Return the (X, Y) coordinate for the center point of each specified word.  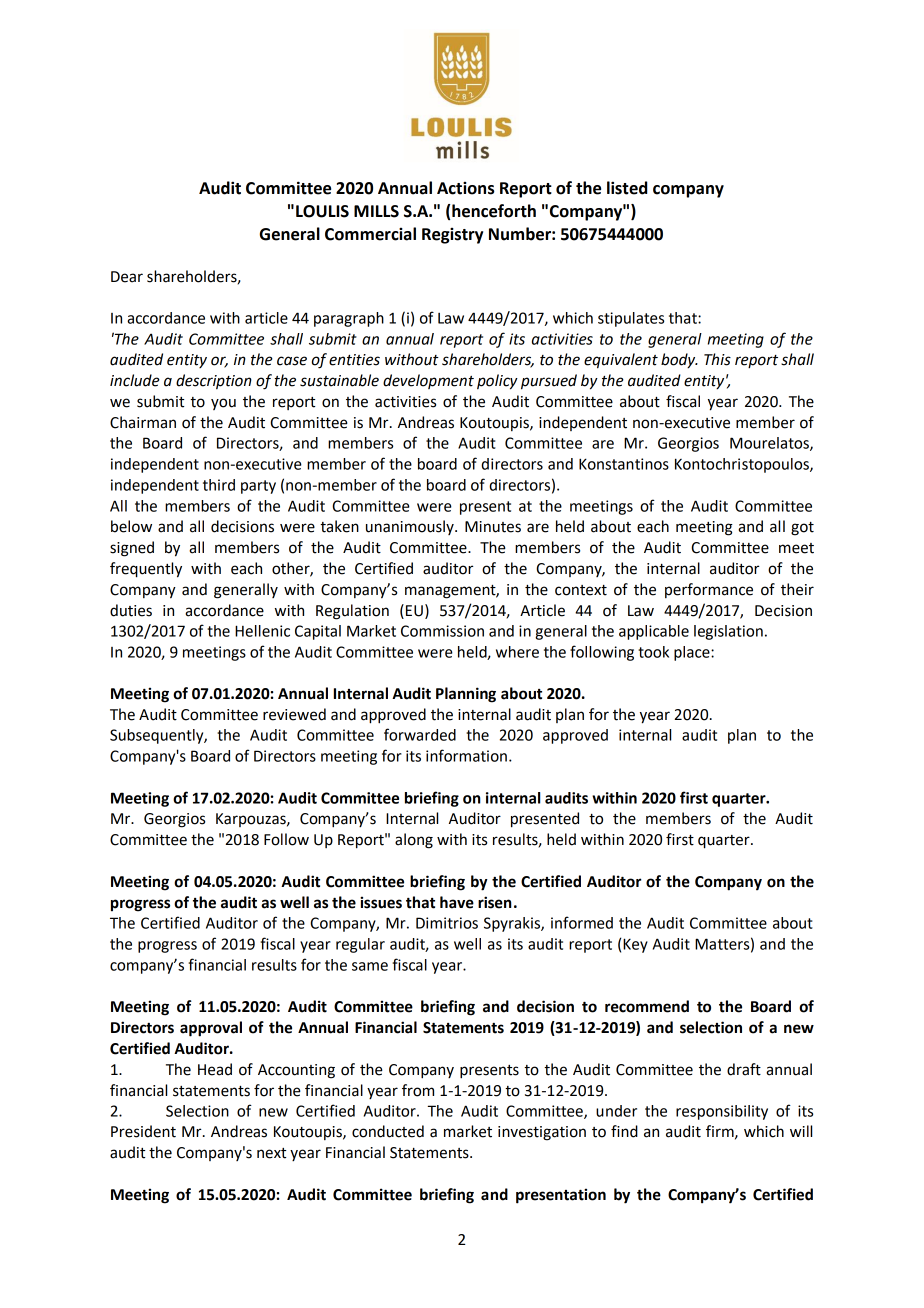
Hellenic (262, 631)
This (717, 359)
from (418, 1090)
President (143, 1131)
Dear (127, 277)
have (457, 902)
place (693, 653)
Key (635, 945)
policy (497, 382)
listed (627, 188)
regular (360, 945)
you (223, 404)
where (517, 652)
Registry (452, 235)
